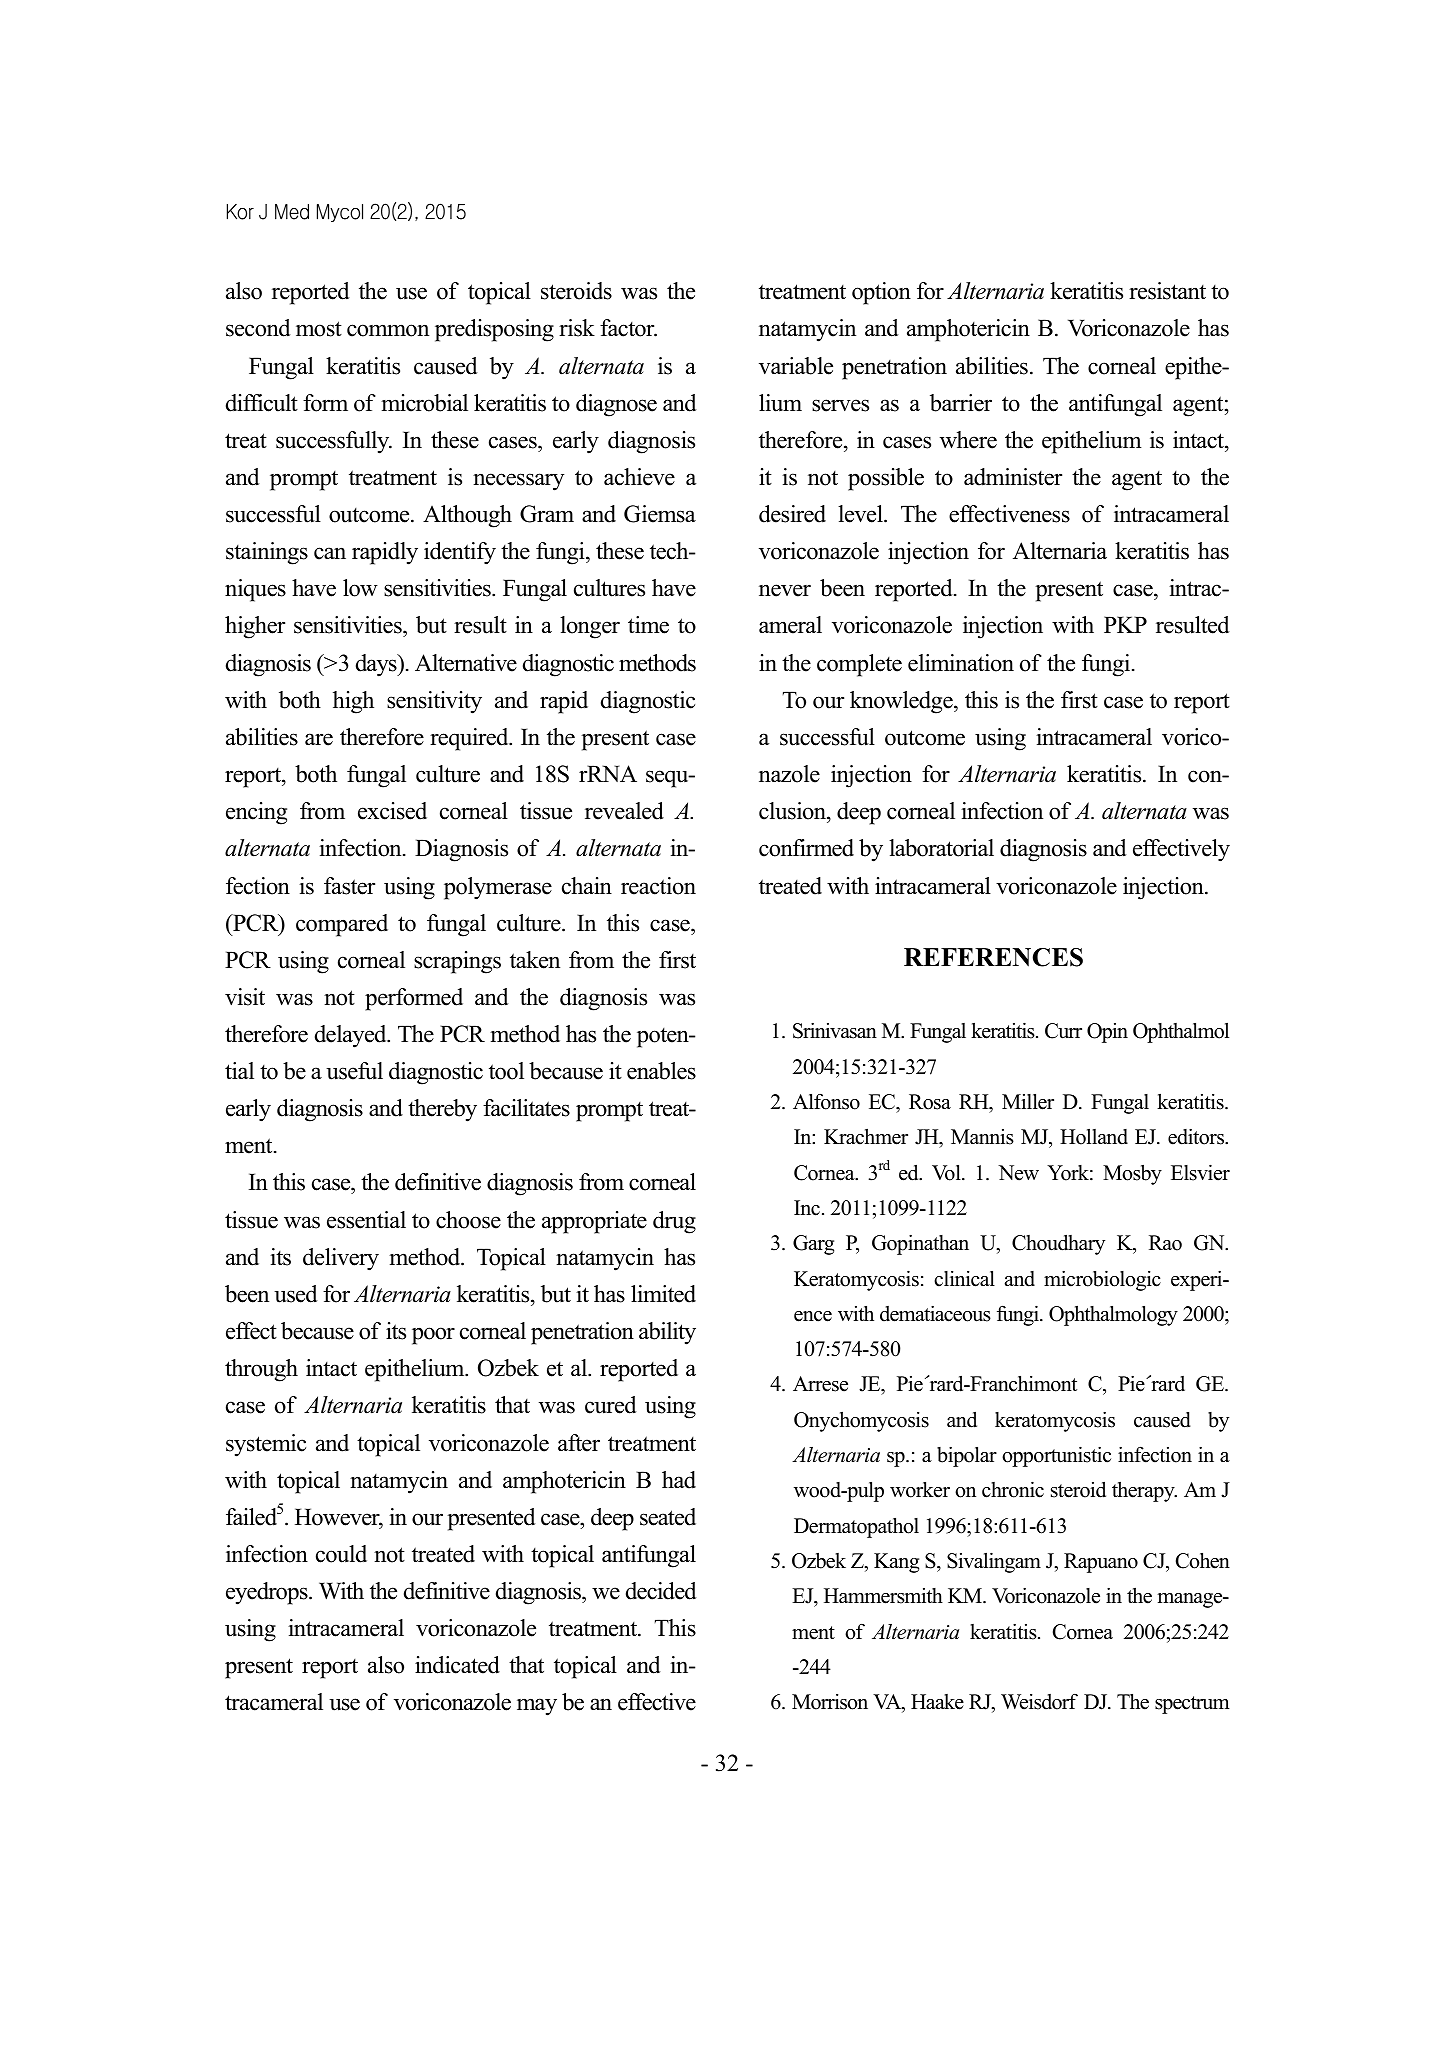 The height and width of the screenshot is (2057, 1454). Describe the element at coordinates (342, 925) in the screenshot. I see `compared` at that location.
